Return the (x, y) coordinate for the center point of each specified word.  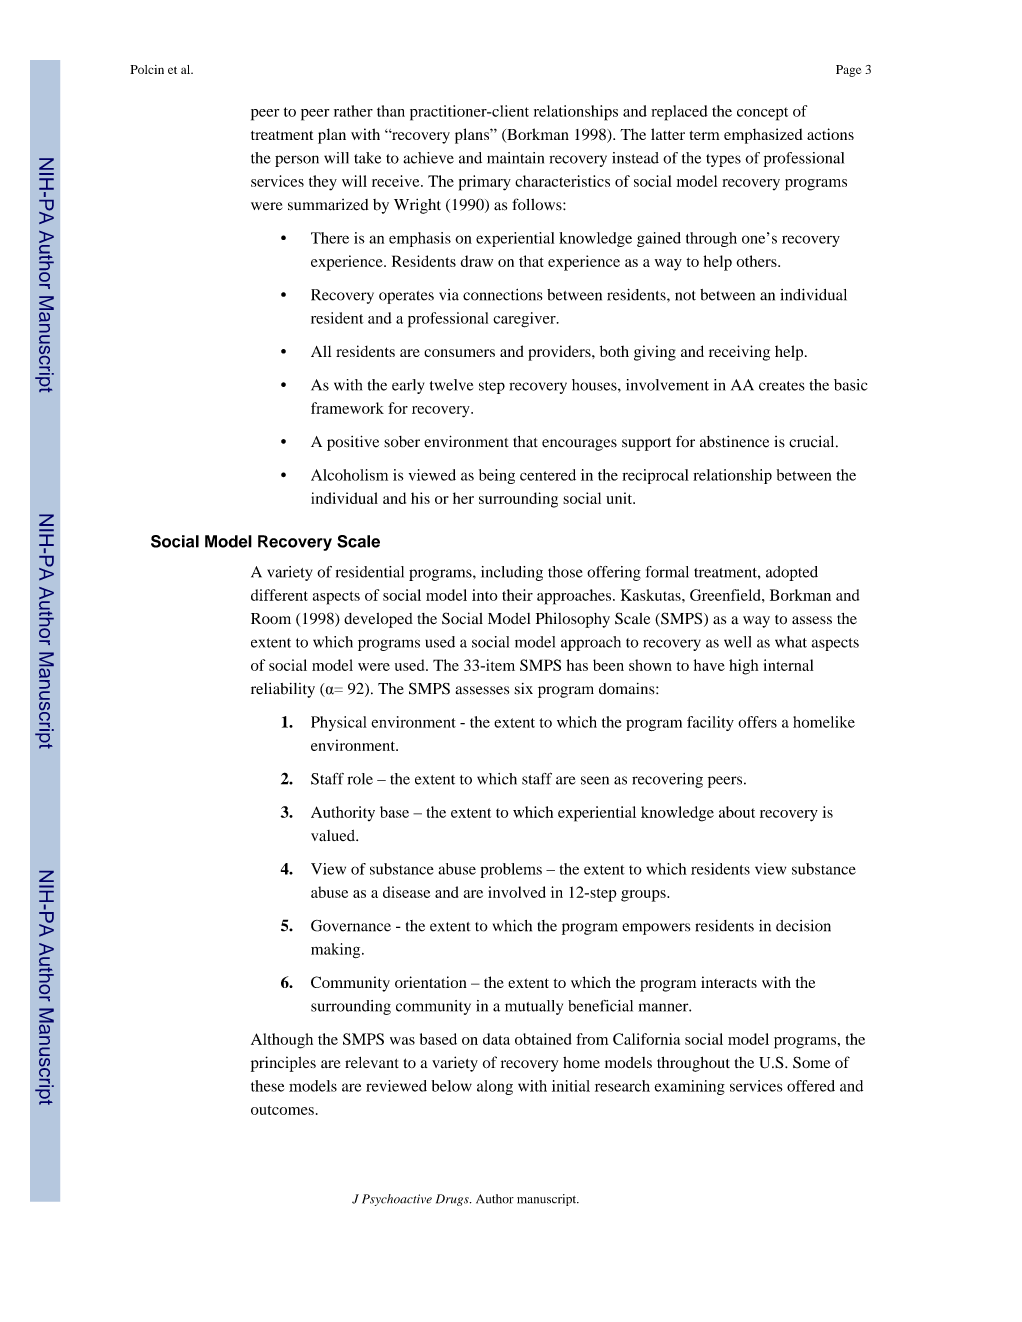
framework (347, 408)
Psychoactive (397, 1200)
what (791, 642)
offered (811, 1086)
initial (571, 1086)
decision (803, 926)
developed (378, 620)
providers (560, 353)
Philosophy (573, 620)
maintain (515, 158)
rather (353, 111)
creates (782, 386)
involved (517, 892)
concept (762, 114)
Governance (351, 926)
